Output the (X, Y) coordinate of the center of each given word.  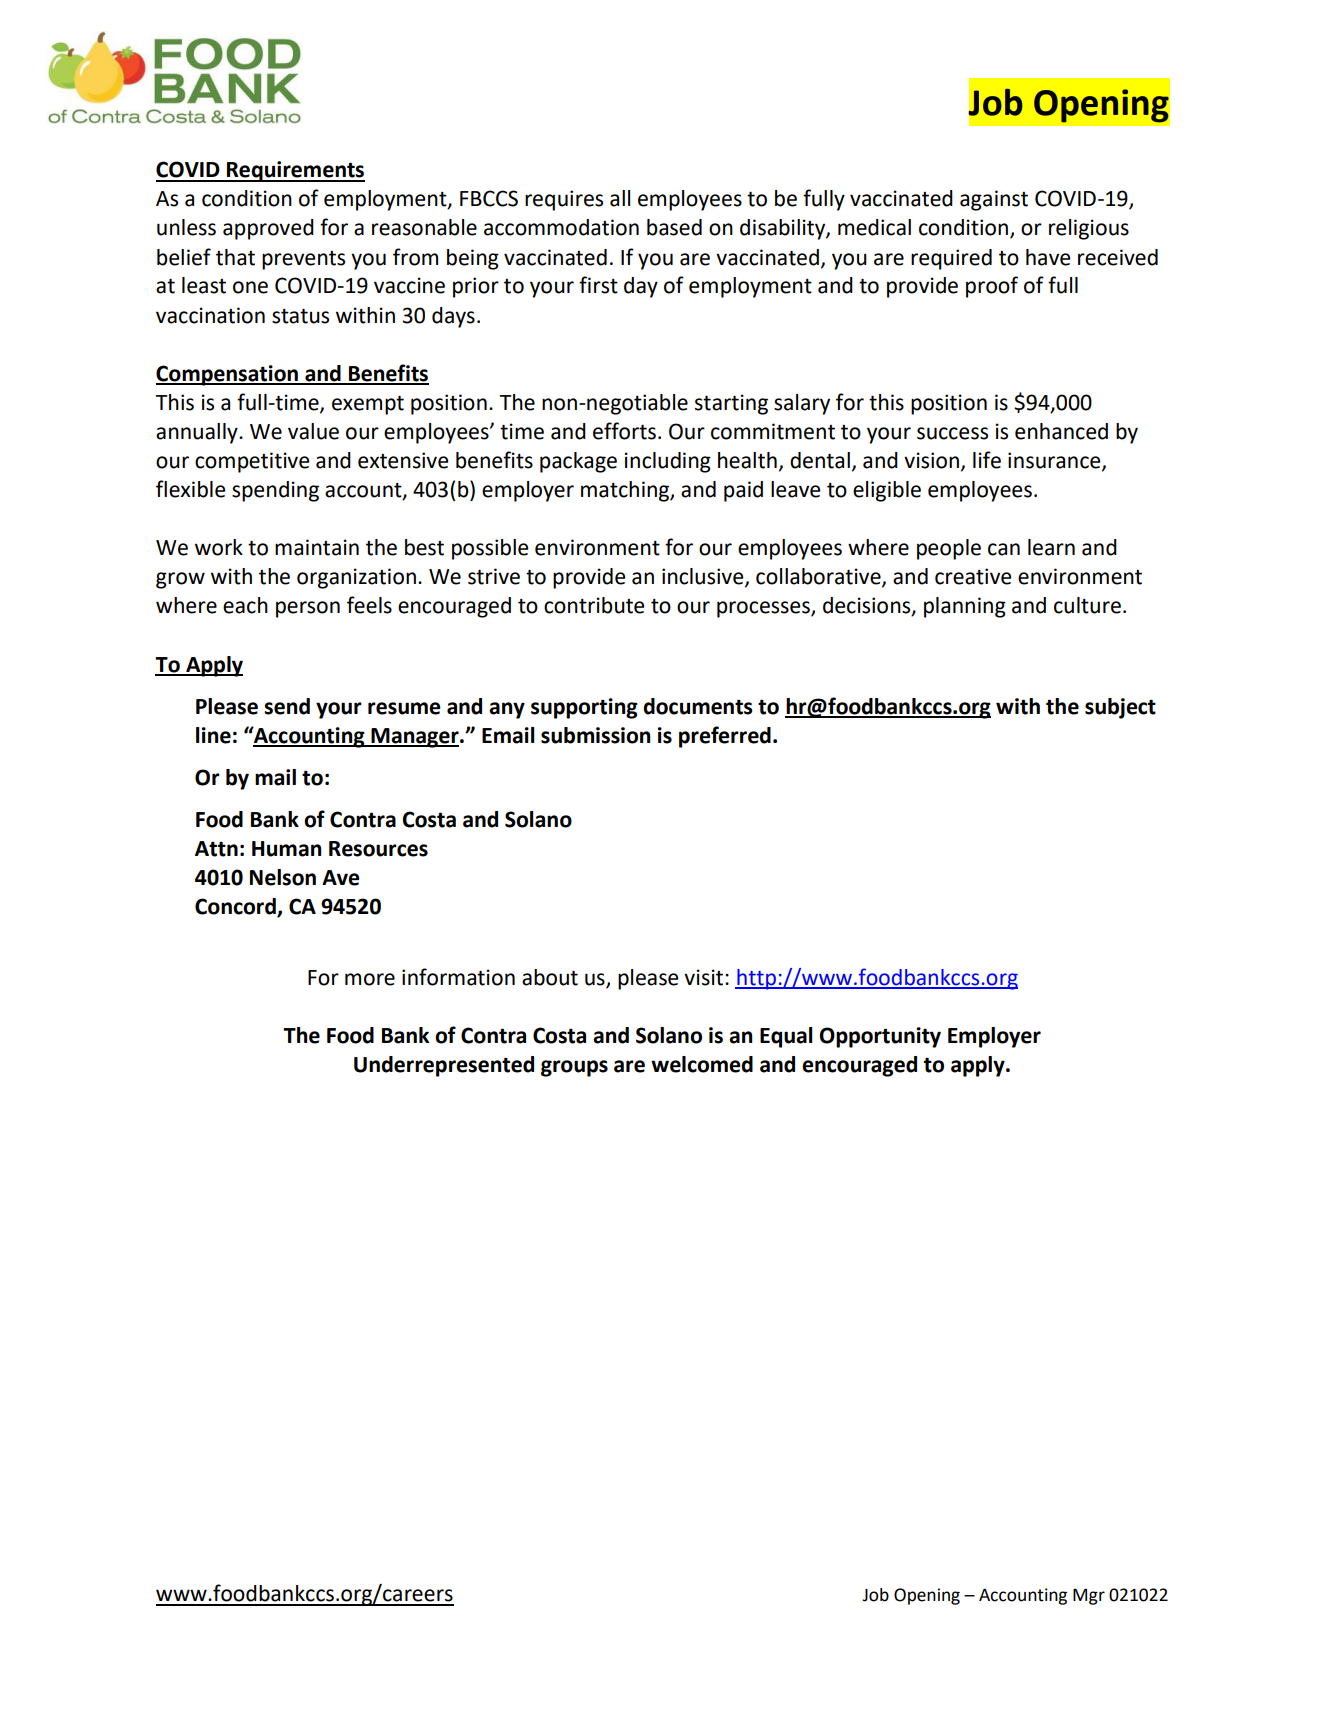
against (994, 200)
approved (268, 229)
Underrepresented (444, 1066)
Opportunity (880, 1037)
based (674, 227)
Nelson (283, 877)
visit (705, 977)
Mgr (1089, 1596)
